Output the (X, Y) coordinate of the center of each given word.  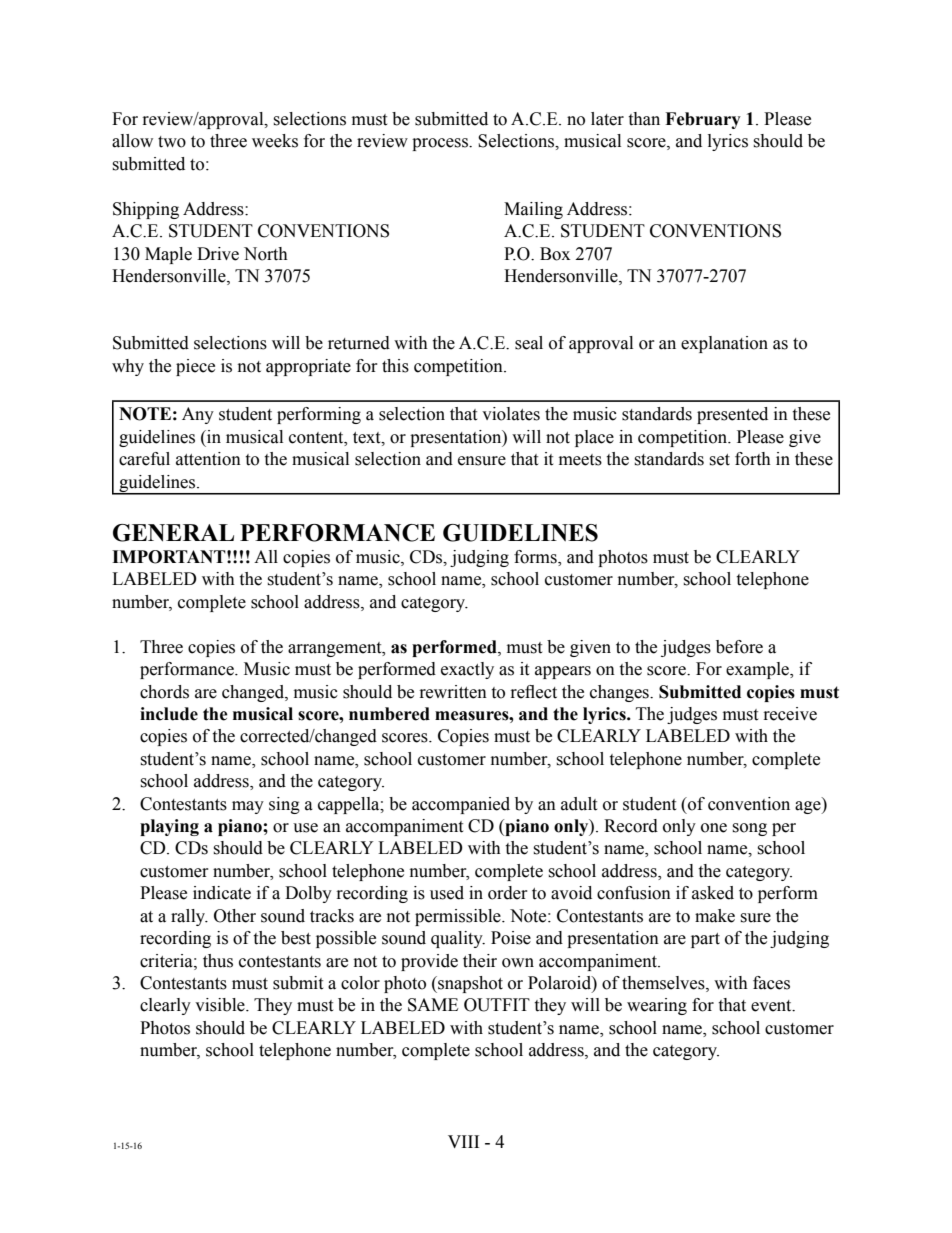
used (447, 893)
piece (195, 367)
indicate (222, 893)
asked (713, 893)
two (172, 142)
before (739, 647)
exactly (467, 670)
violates (511, 414)
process (441, 144)
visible (221, 1005)
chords (164, 692)
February (703, 120)
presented (732, 415)
